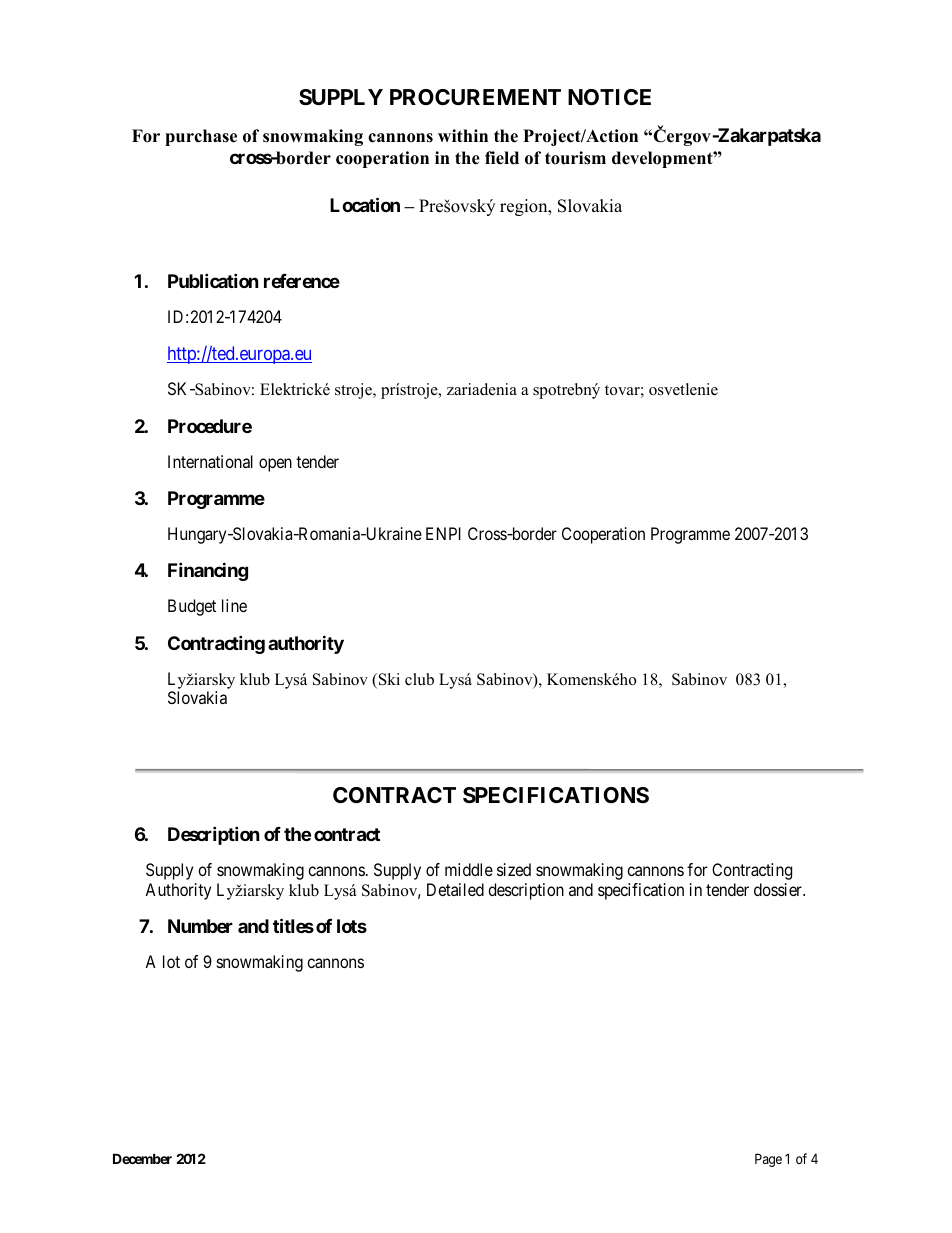 This image has width=952, height=1233. What do you see at coordinates (463, 135) in the image?
I see `within` at bounding box center [463, 135].
